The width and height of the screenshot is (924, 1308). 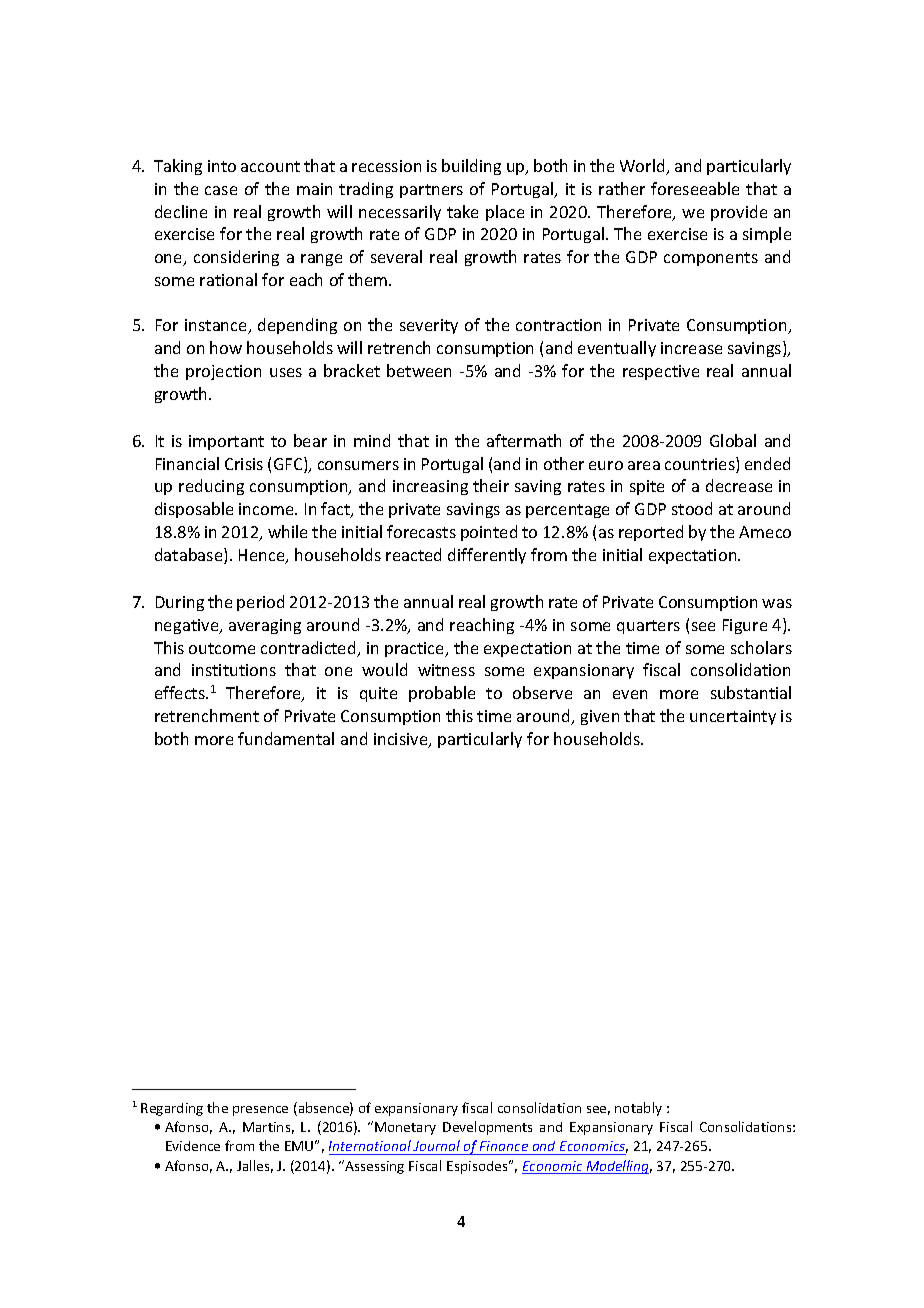 I want to click on incisive, so click(x=402, y=740).
